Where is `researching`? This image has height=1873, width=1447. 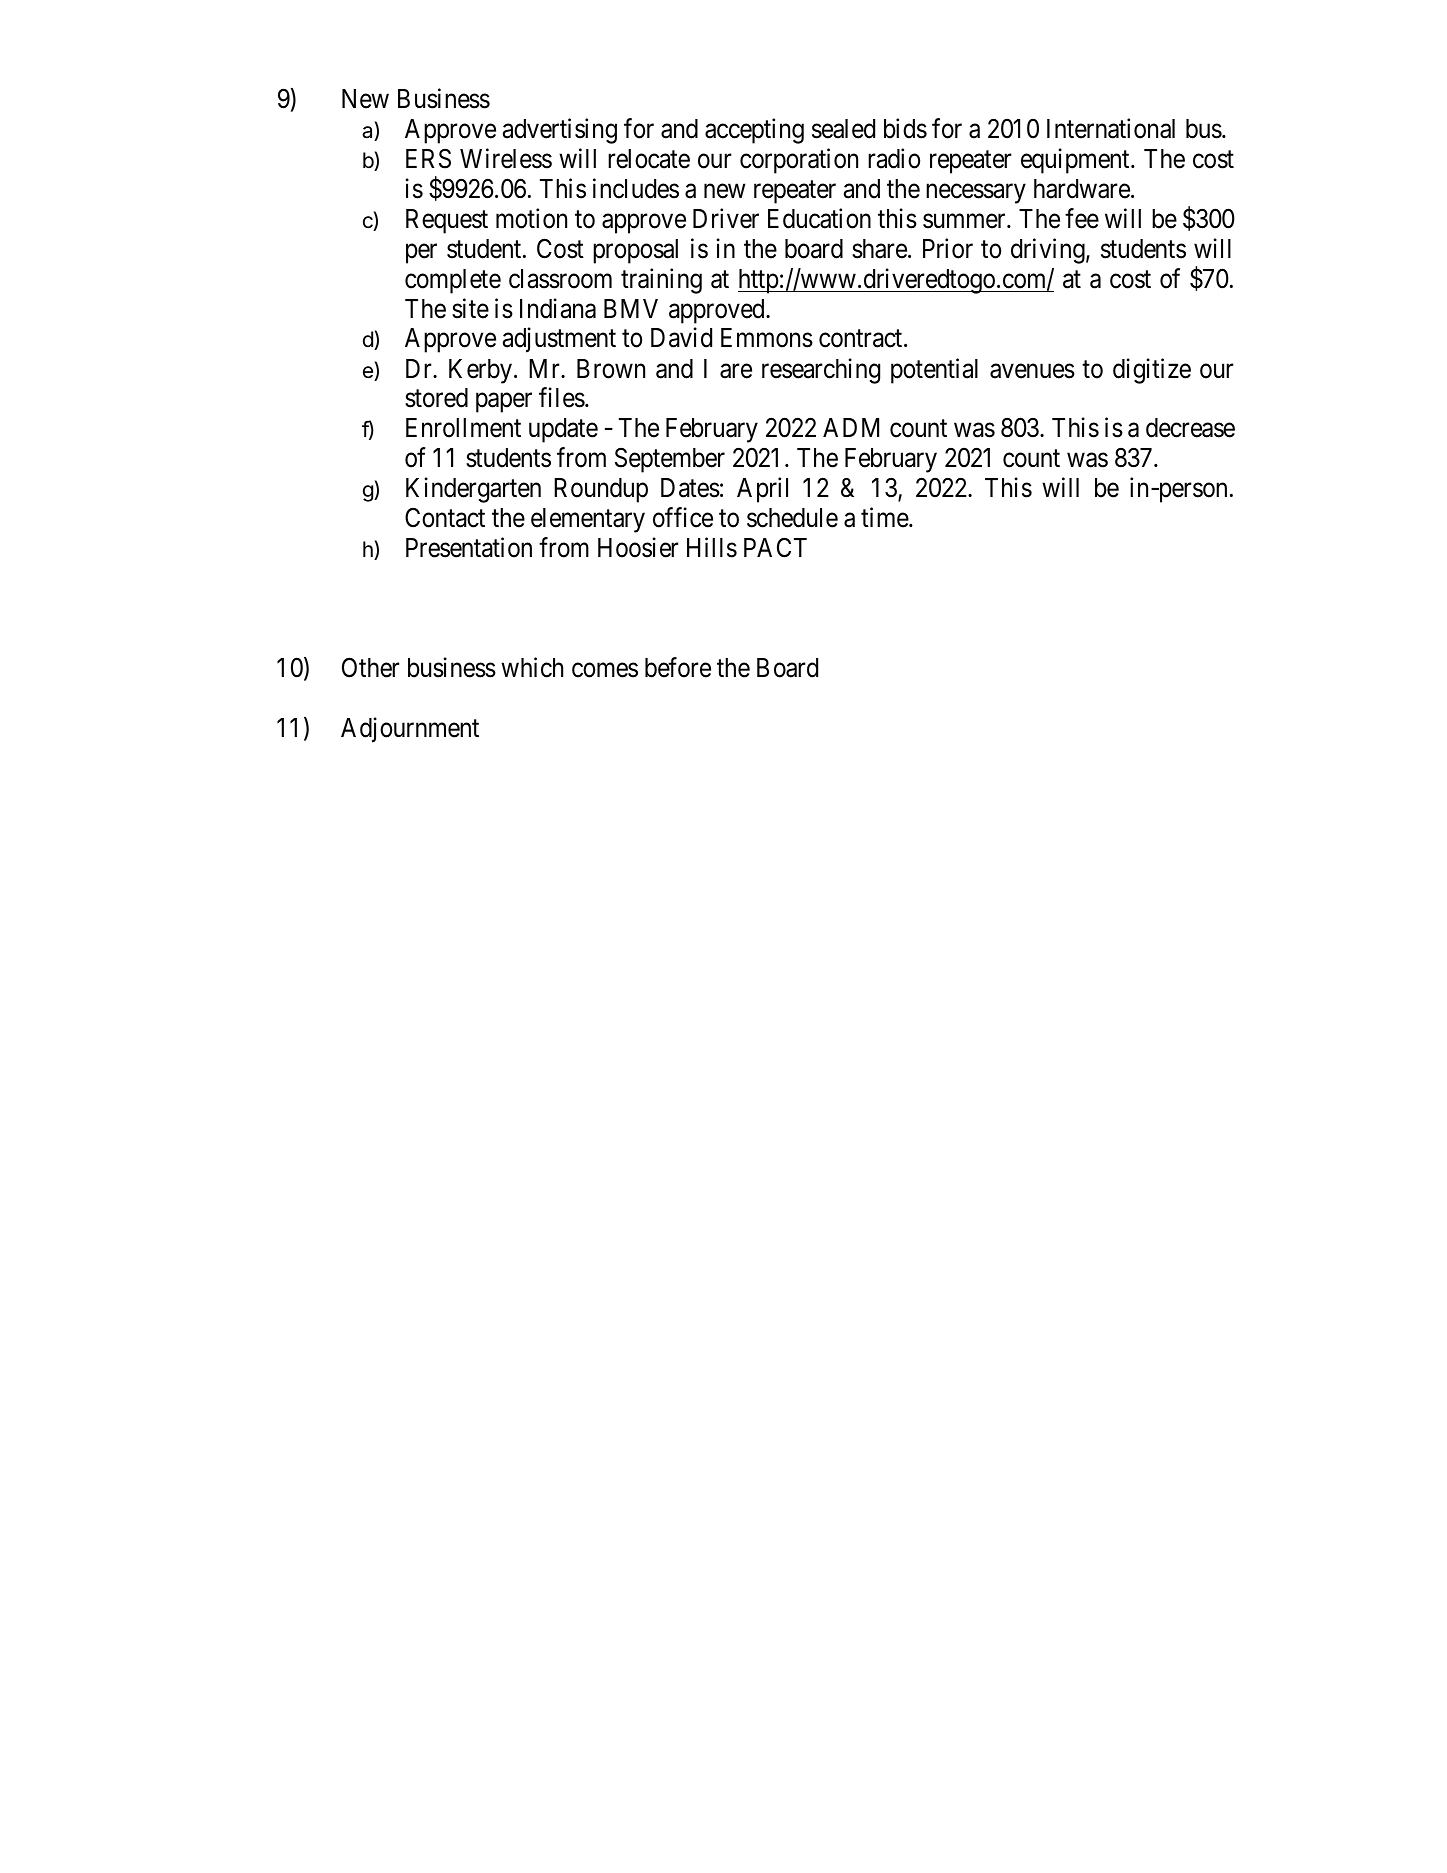 researching is located at coordinates (821, 371).
